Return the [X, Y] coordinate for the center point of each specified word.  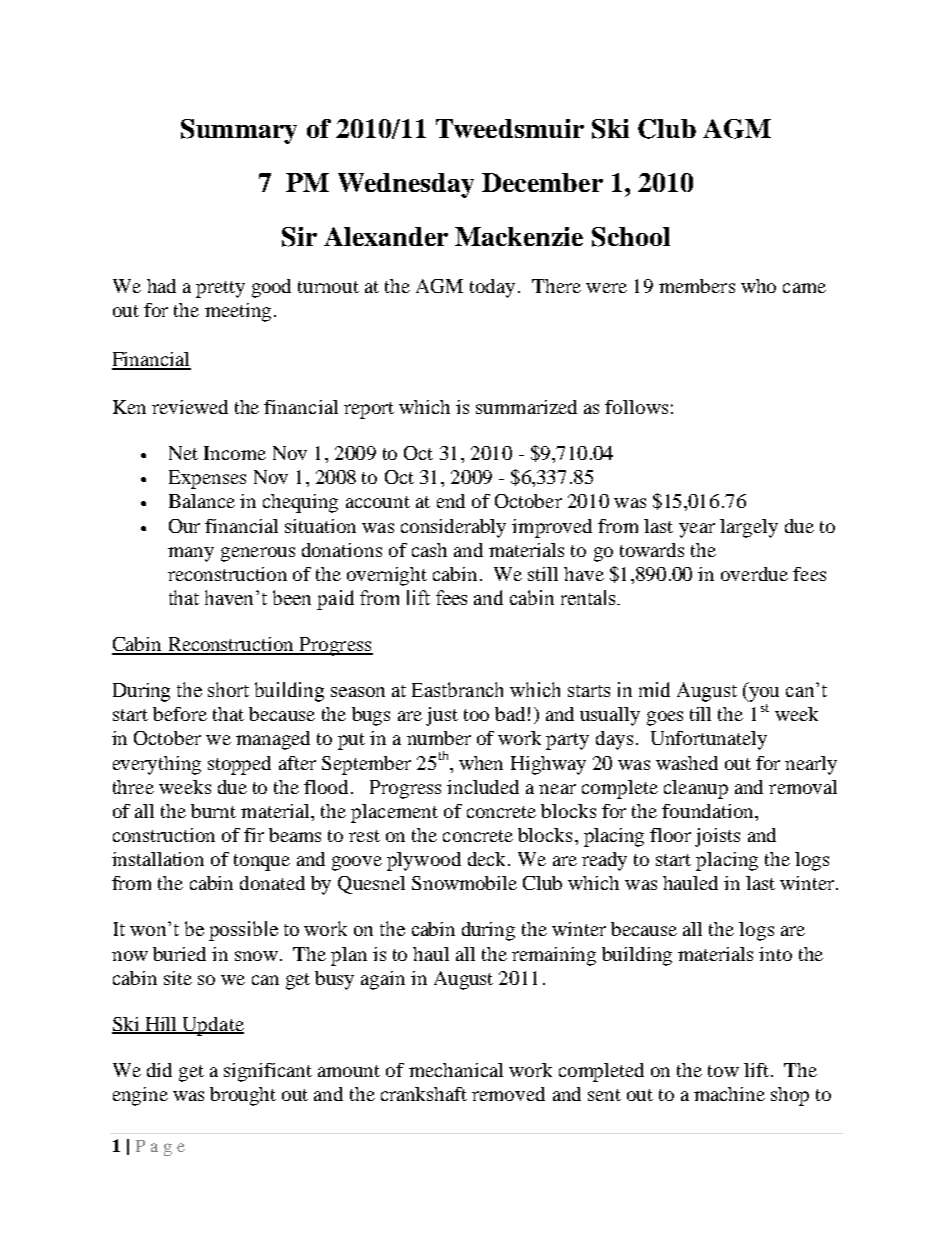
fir [254, 835]
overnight [387, 576]
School [631, 237]
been [292, 597]
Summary [239, 131]
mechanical [456, 1070]
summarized [526, 407]
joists [717, 837]
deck [488, 859]
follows [636, 407]
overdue [754, 574]
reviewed [190, 407]
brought [243, 1096]
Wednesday [406, 185]
